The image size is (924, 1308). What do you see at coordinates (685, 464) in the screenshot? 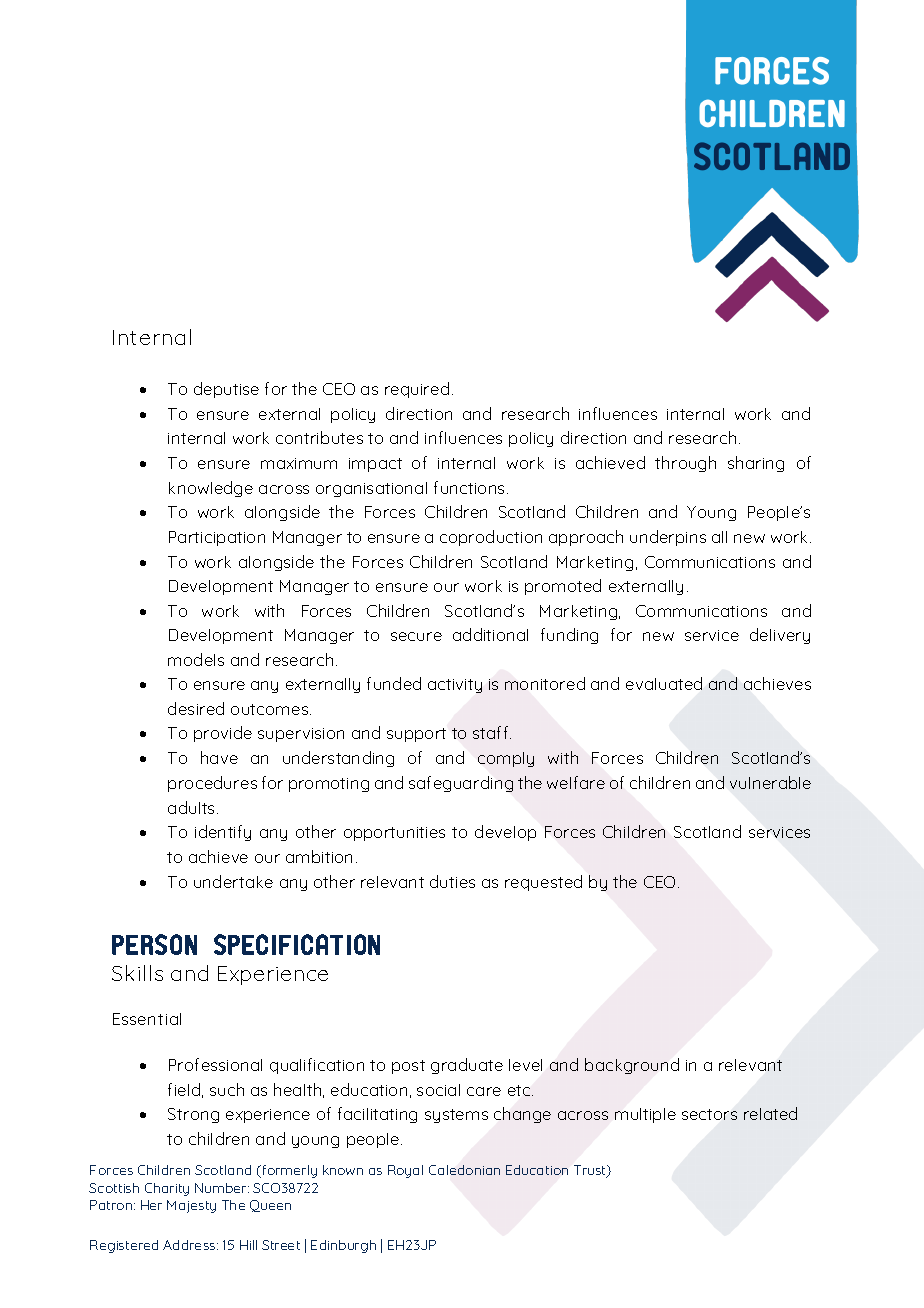
I see `through` at bounding box center [685, 464].
